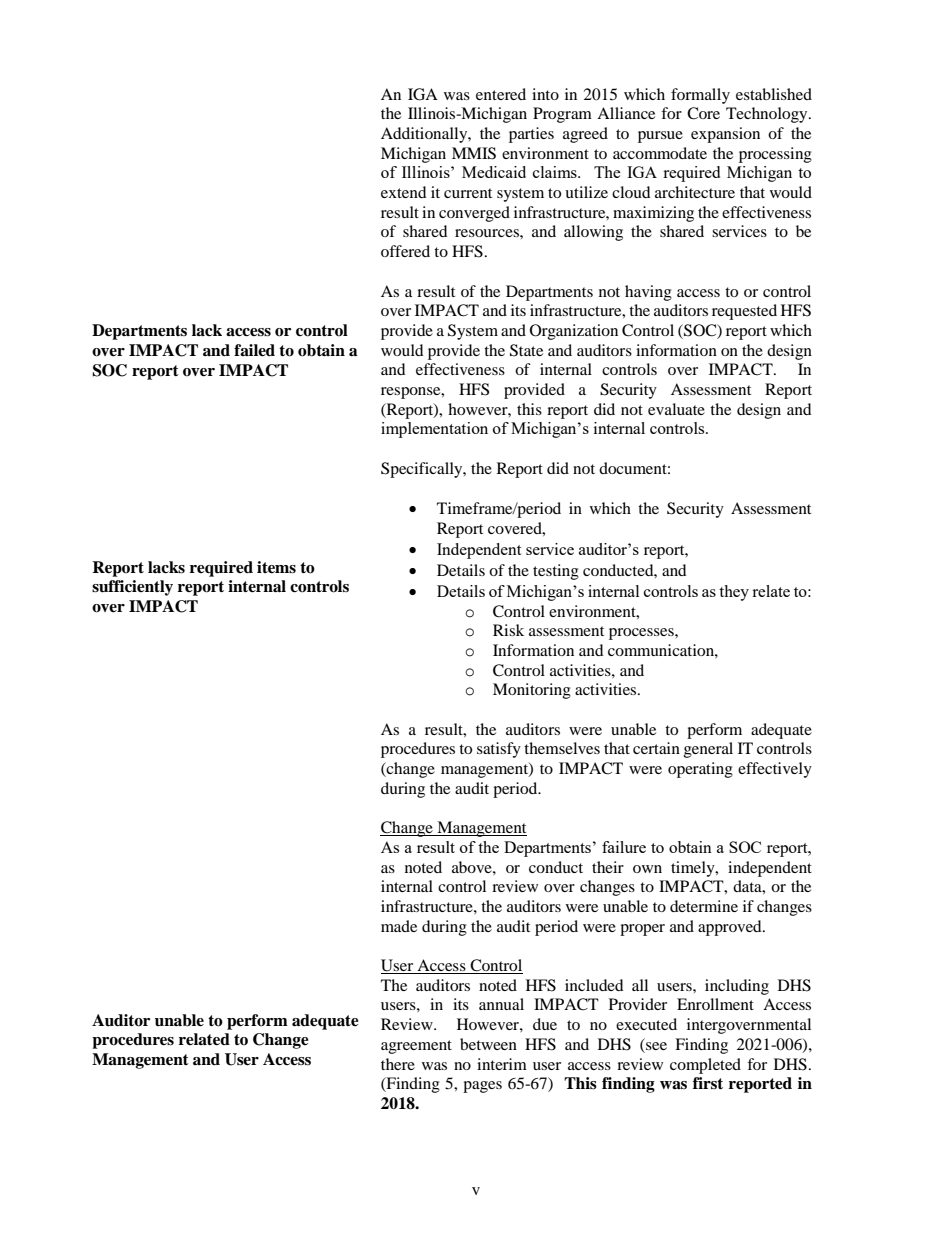 The width and height of the page is (952, 1233). Describe the element at coordinates (694, 869) in the page. I see `timely` at that location.
